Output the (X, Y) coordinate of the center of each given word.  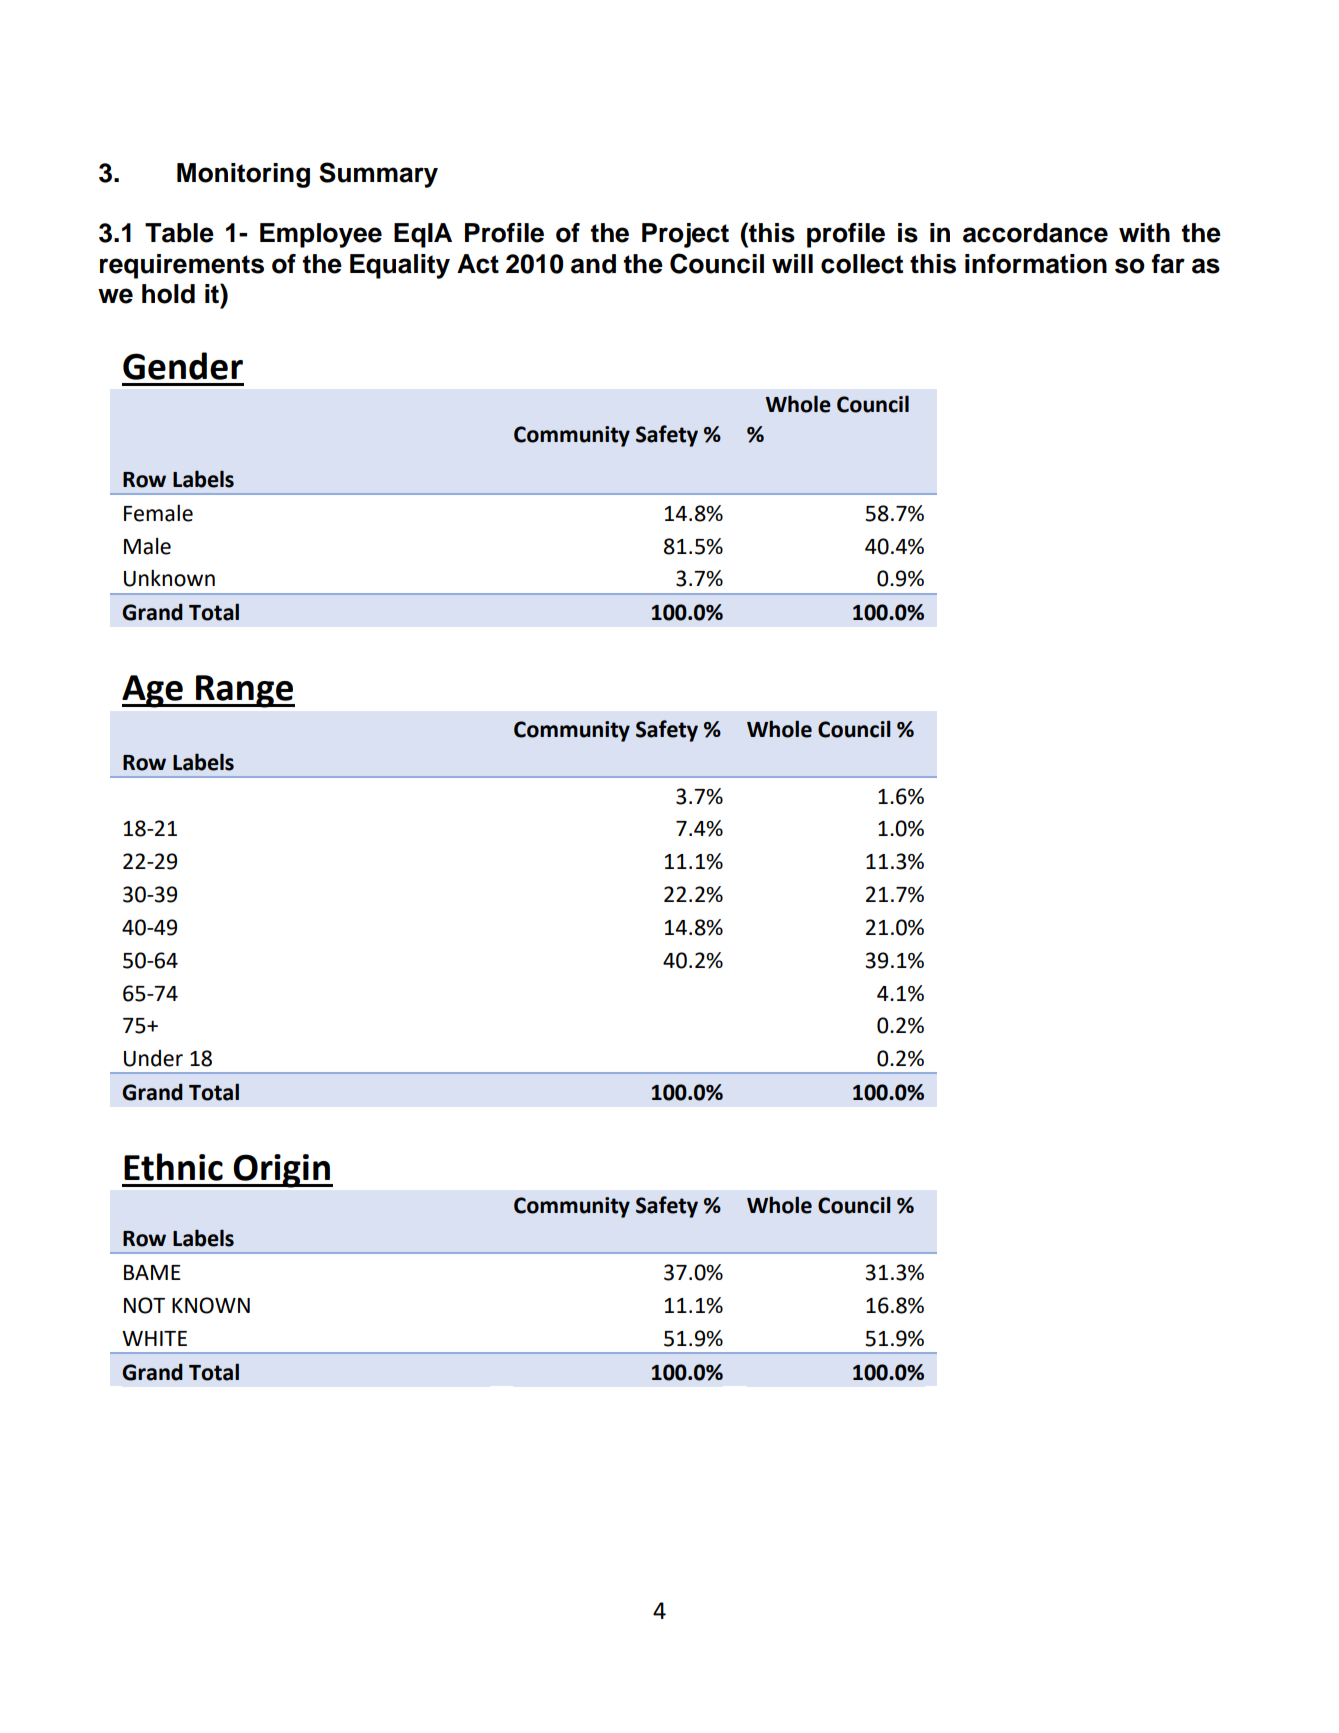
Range (244, 691)
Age (153, 691)
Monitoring (243, 175)
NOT (144, 1305)
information (1036, 264)
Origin (282, 1171)
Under (153, 1058)
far (1168, 264)
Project (685, 235)
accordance (1035, 233)
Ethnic (173, 1167)
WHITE (154, 1338)
